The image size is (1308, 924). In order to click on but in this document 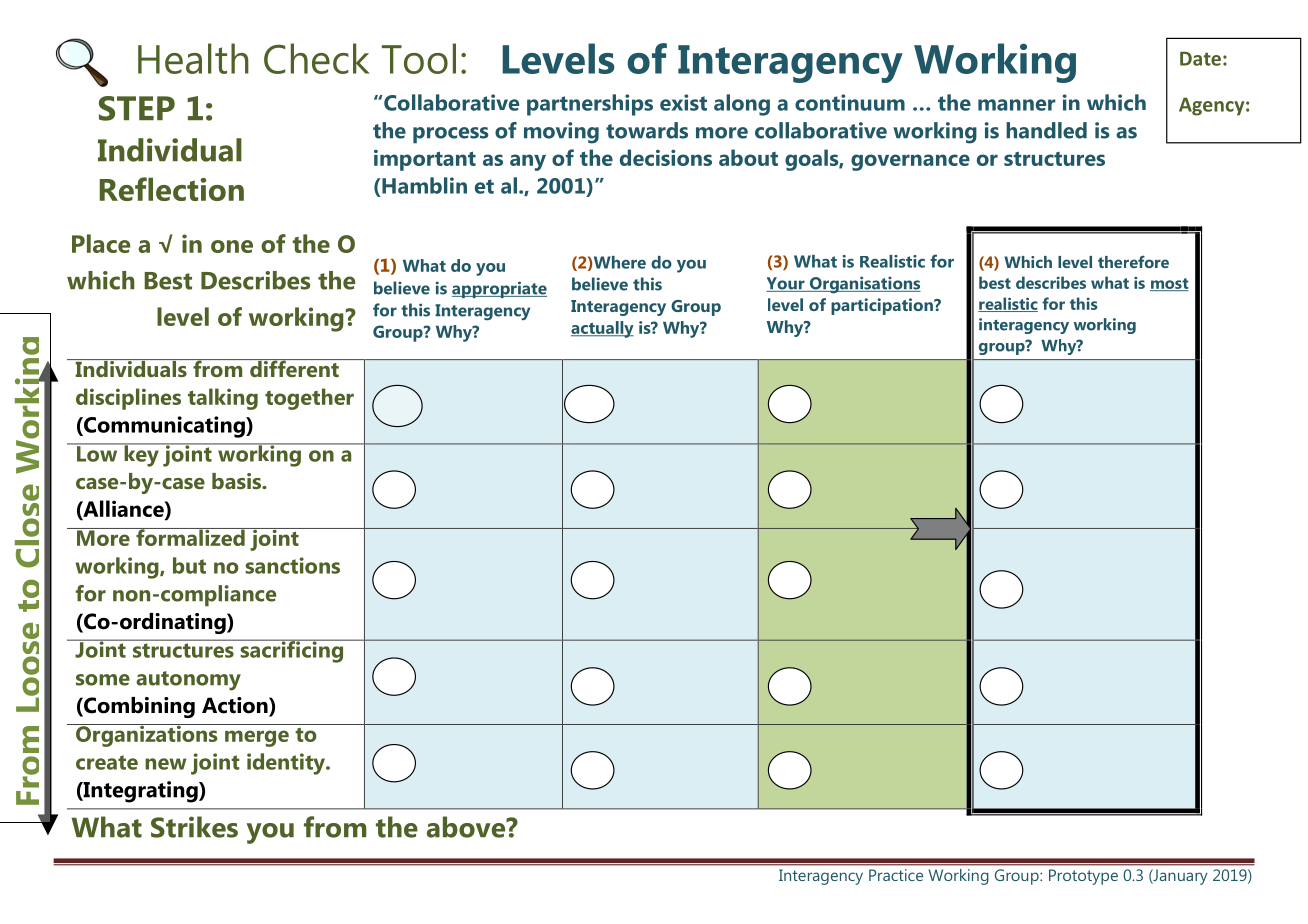, I will do `click(189, 565)`.
